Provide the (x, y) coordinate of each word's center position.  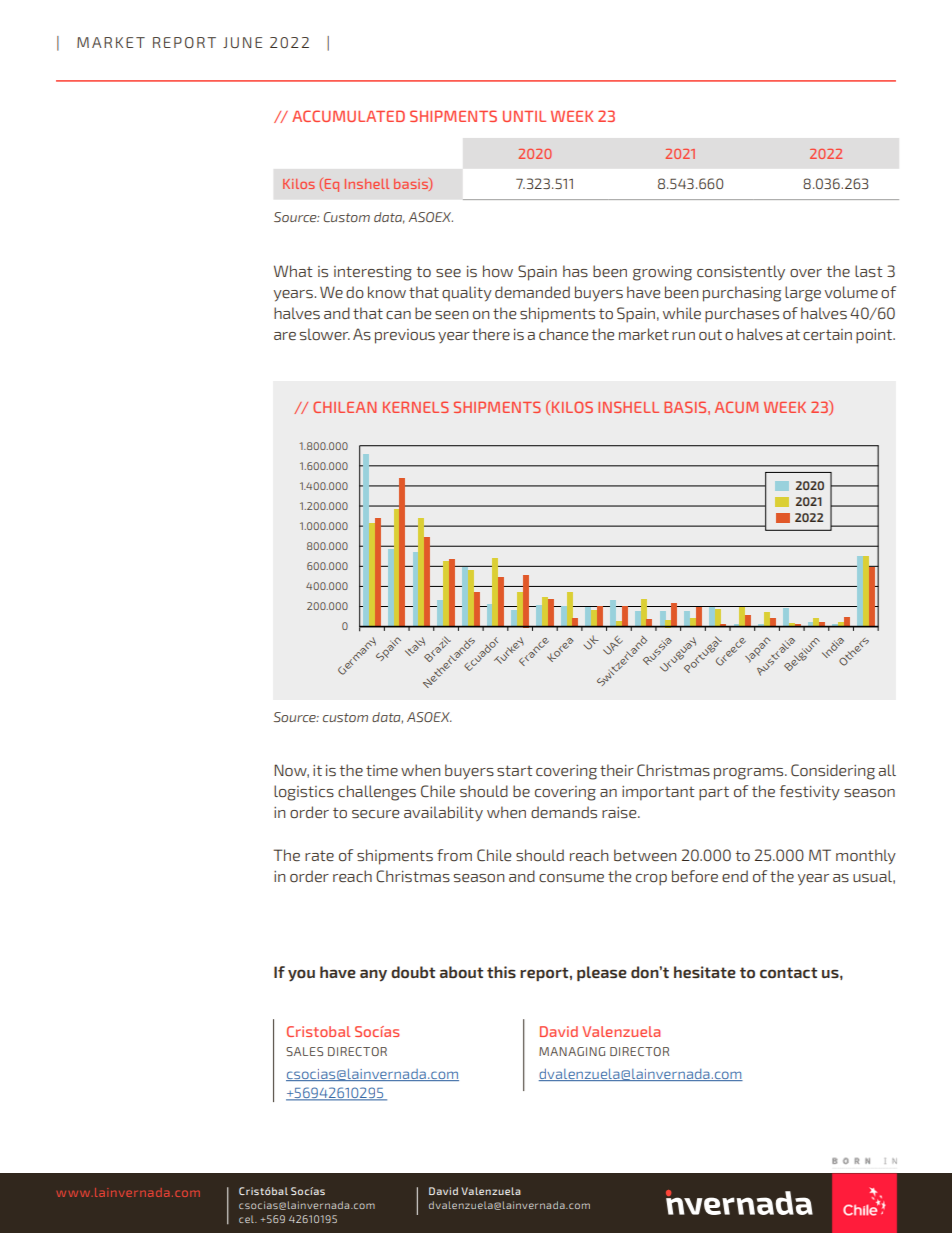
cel (247, 1219)
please (602, 973)
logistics (304, 793)
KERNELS (416, 407)
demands (564, 812)
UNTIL (524, 116)
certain (827, 334)
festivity (810, 793)
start (515, 770)
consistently (741, 272)
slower (325, 334)
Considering (833, 772)
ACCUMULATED (348, 116)
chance (563, 334)
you (301, 975)
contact (788, 972)
